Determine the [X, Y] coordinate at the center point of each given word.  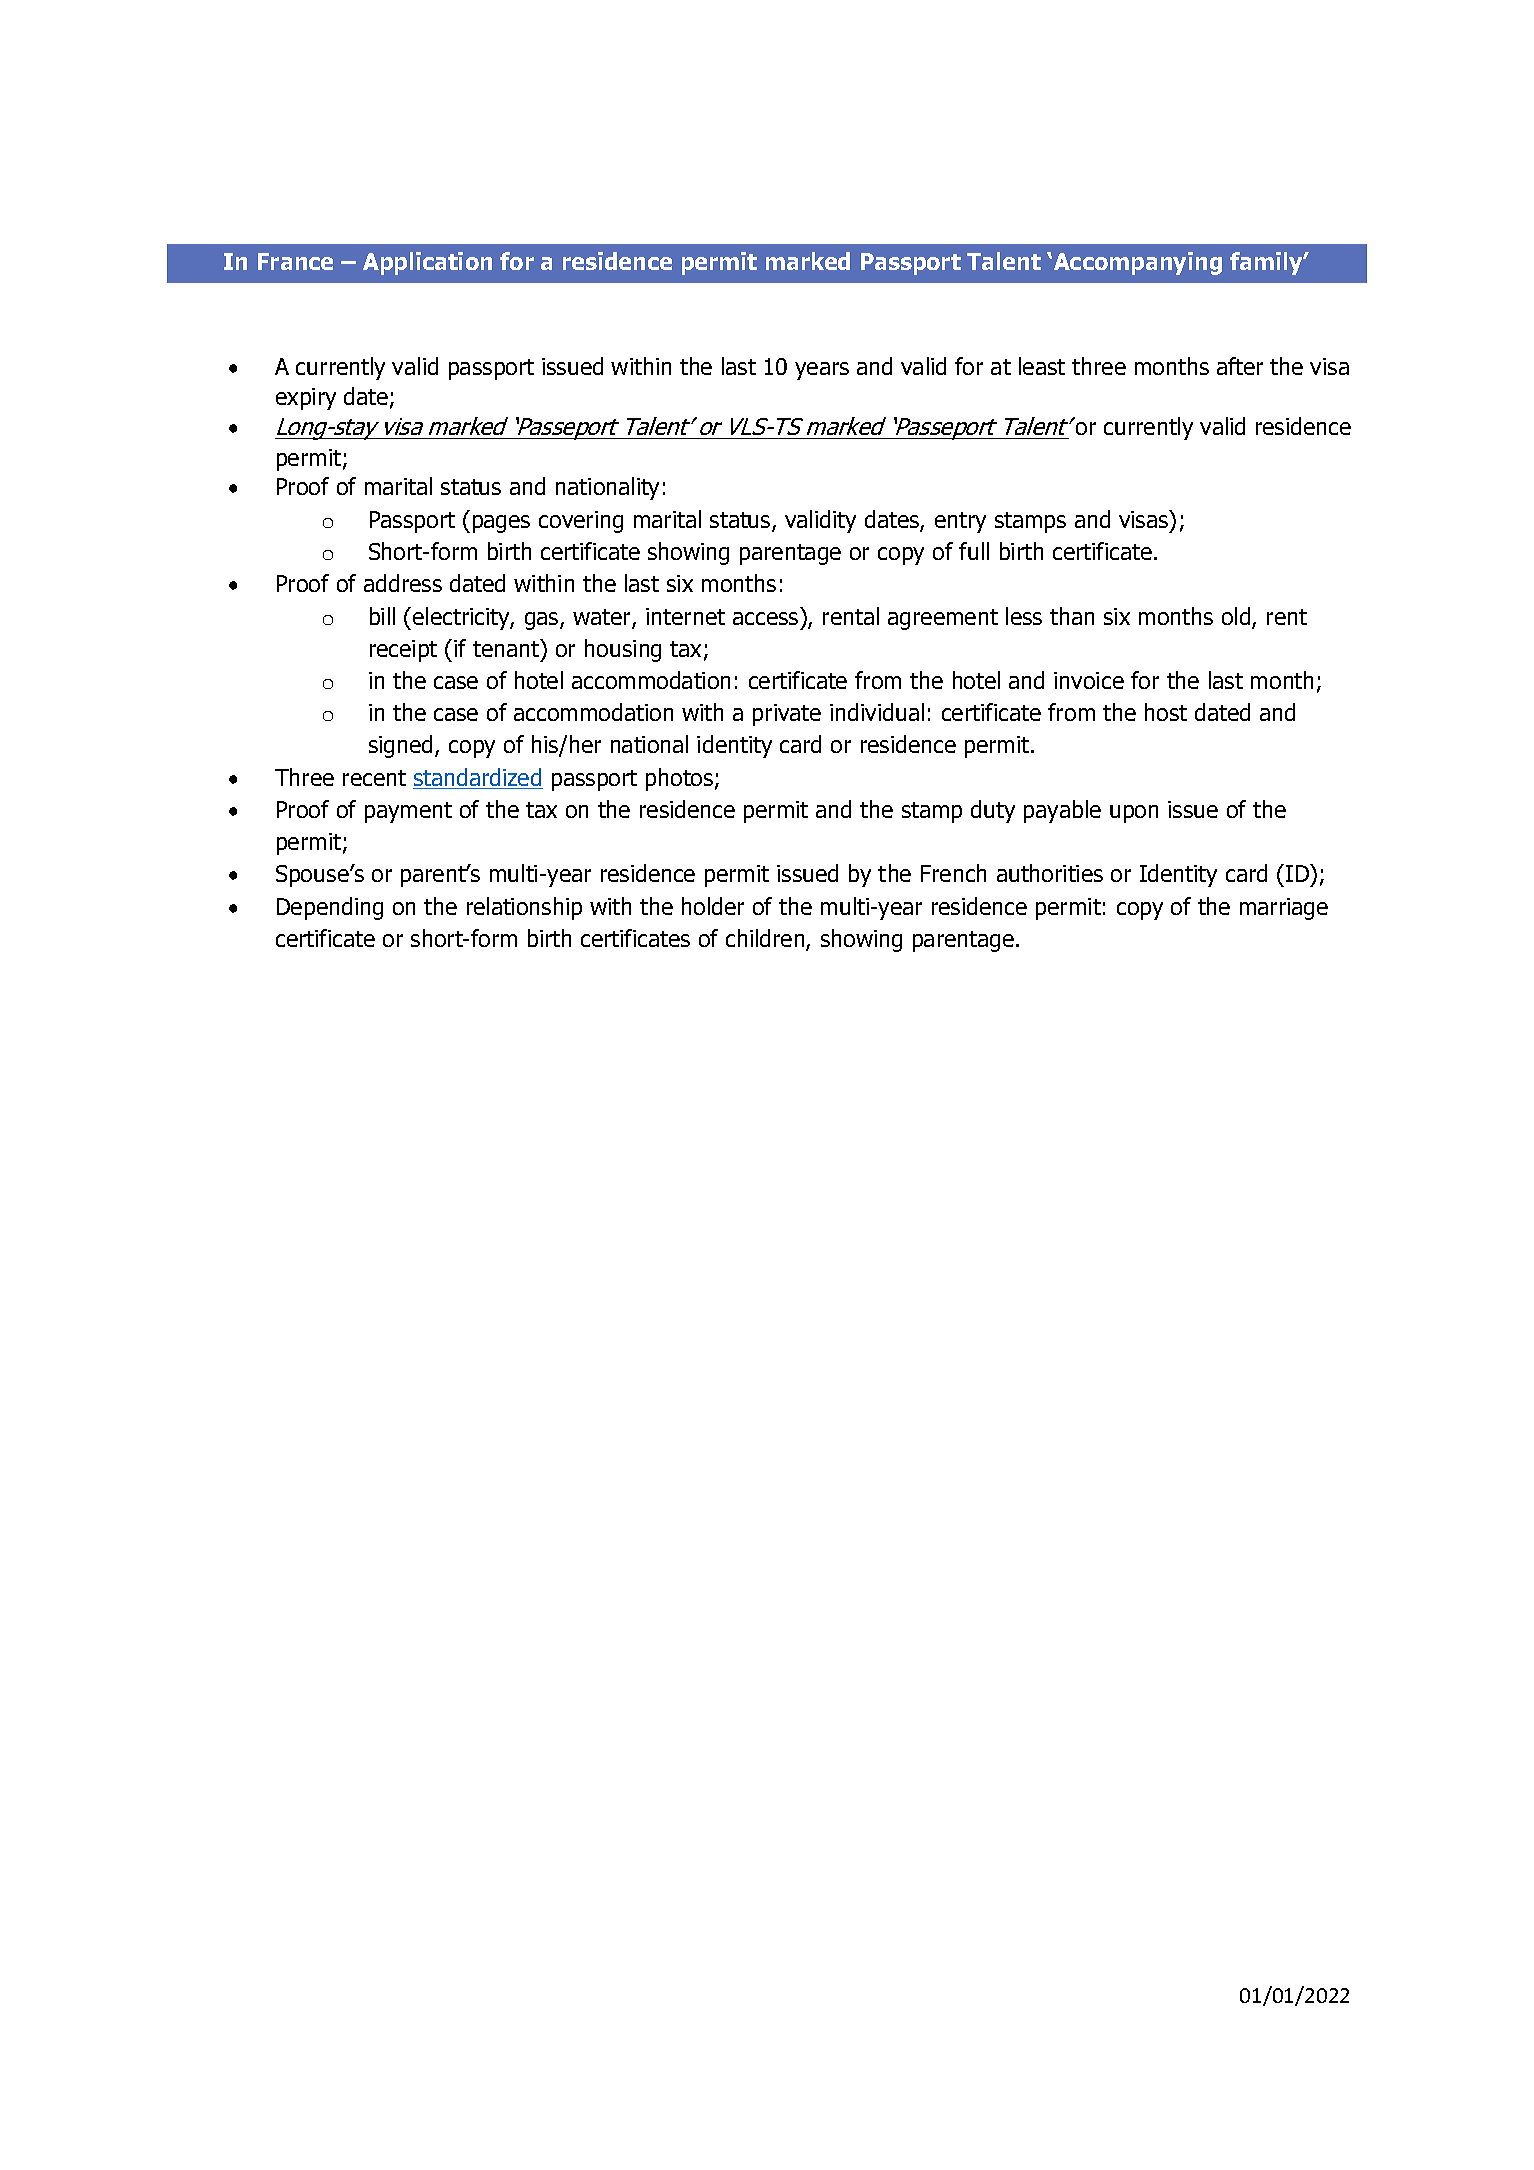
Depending [330, 908]
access [765, 618]
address [403, 583]
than [1072, 616]
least [1042, 366]
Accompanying [1138, 263]
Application [427, 263]
